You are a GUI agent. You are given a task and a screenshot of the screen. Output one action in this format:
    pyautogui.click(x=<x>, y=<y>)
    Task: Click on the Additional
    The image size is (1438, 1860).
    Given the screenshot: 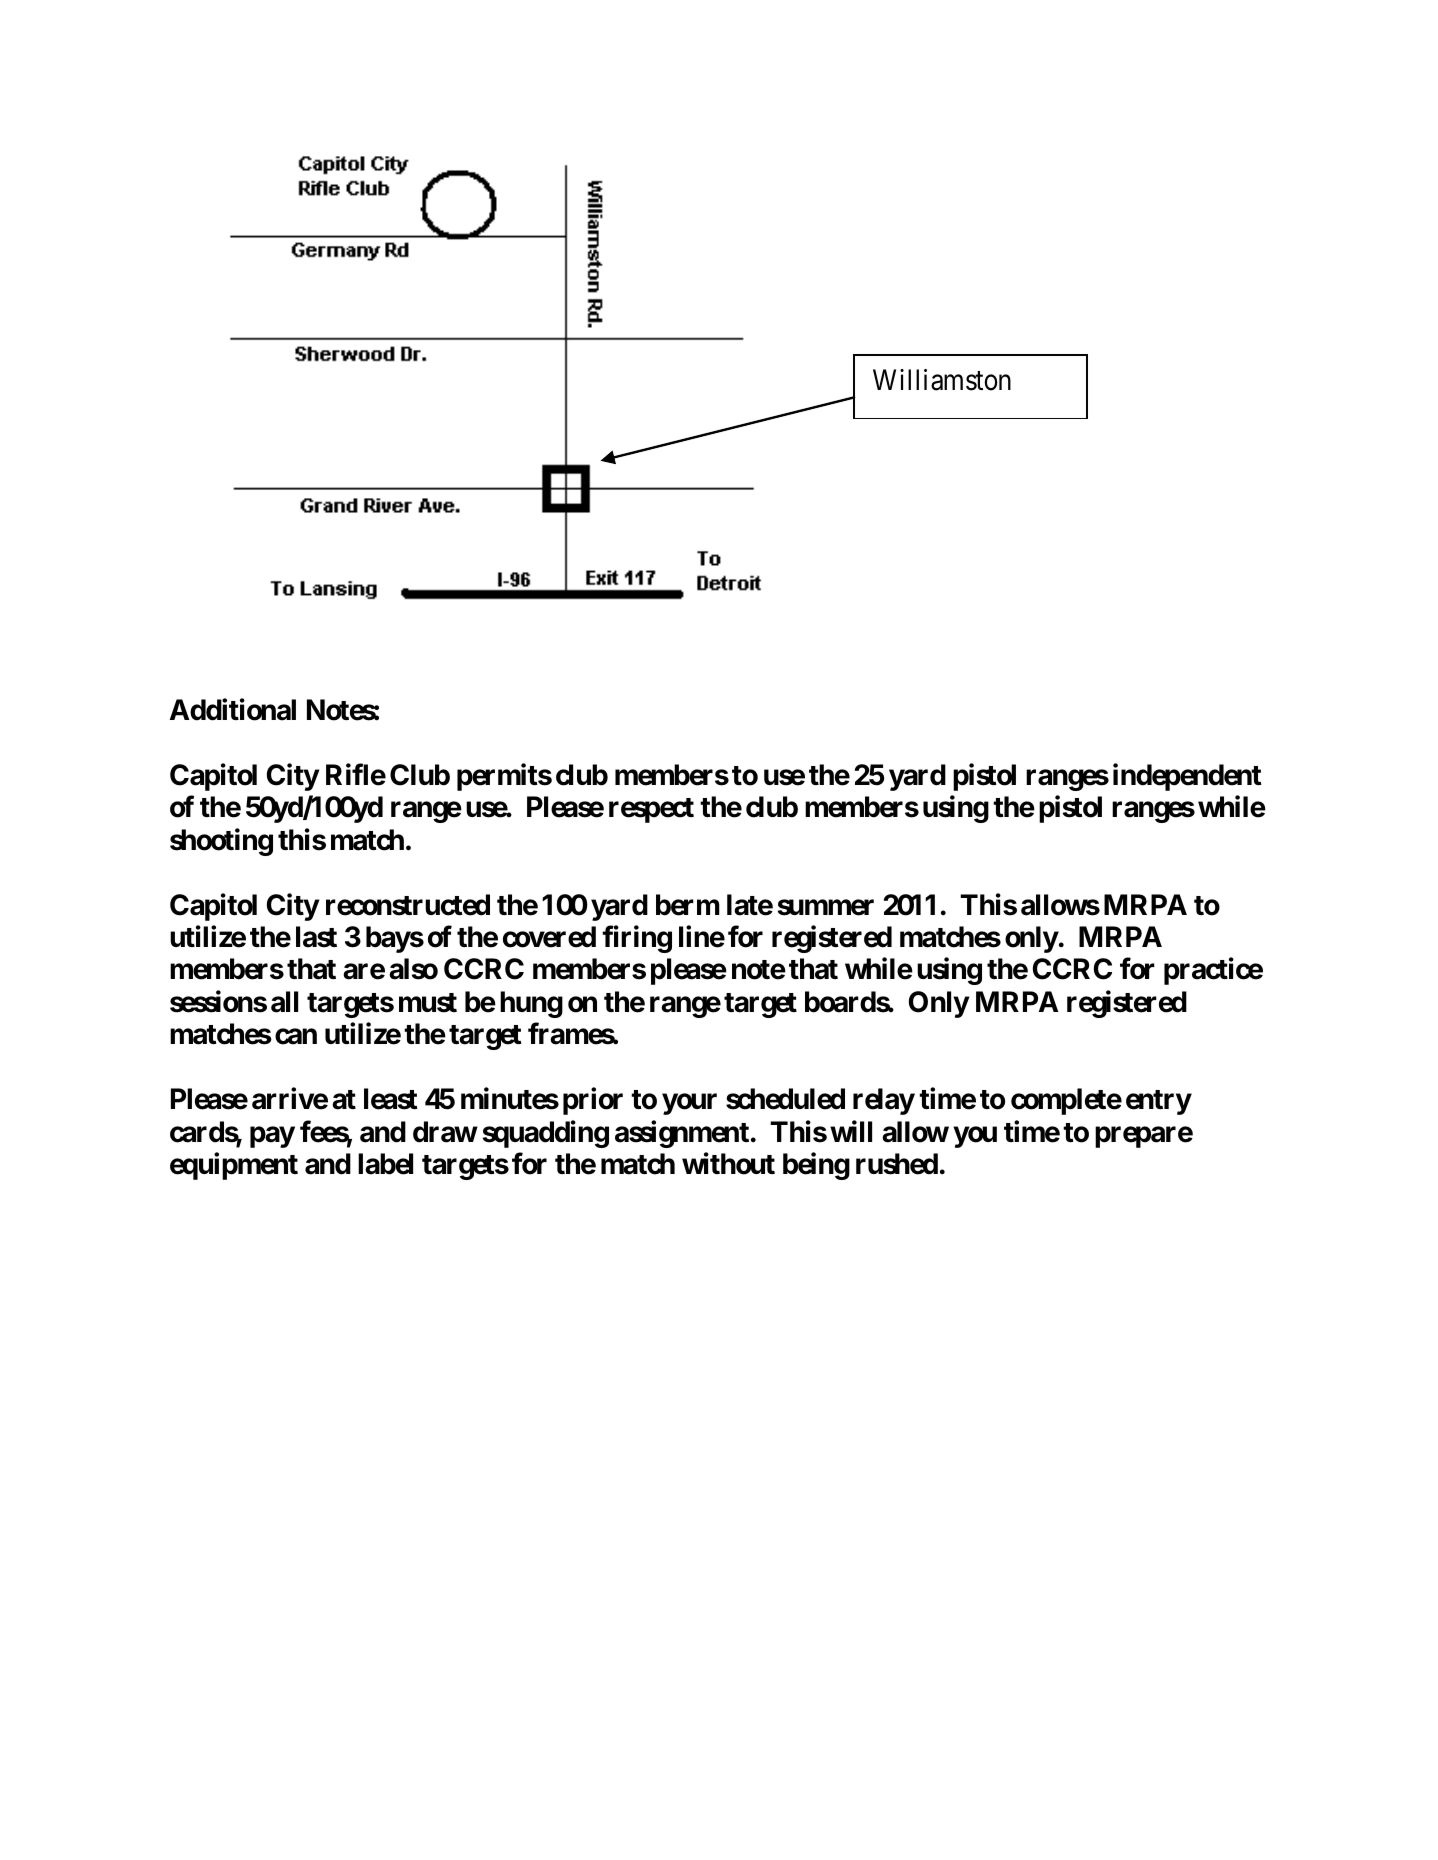 What is the action you would take?
    pyautogui.click(x=233, y=710)
